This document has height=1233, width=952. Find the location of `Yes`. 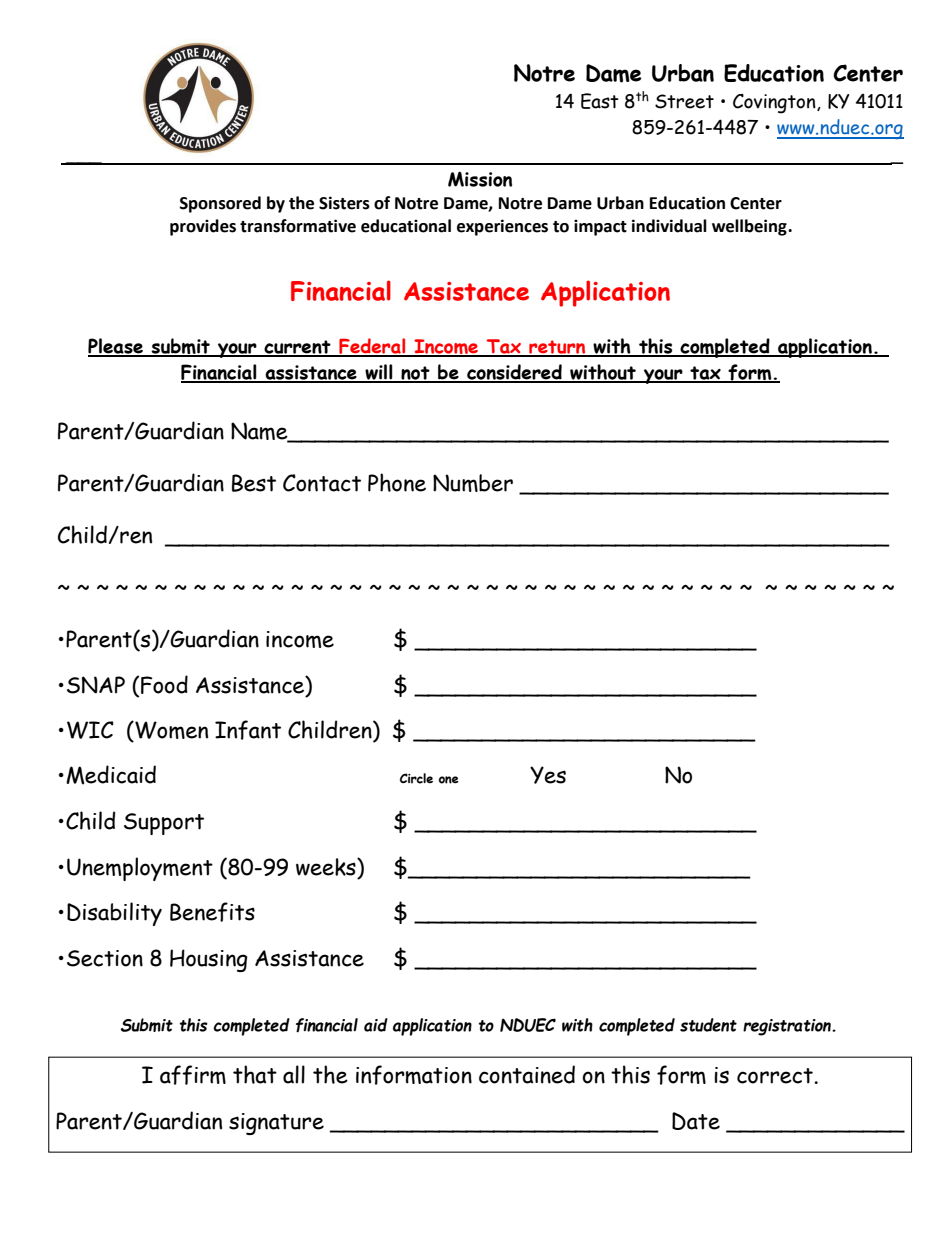

Yes is located at coordinates (548, 775).
